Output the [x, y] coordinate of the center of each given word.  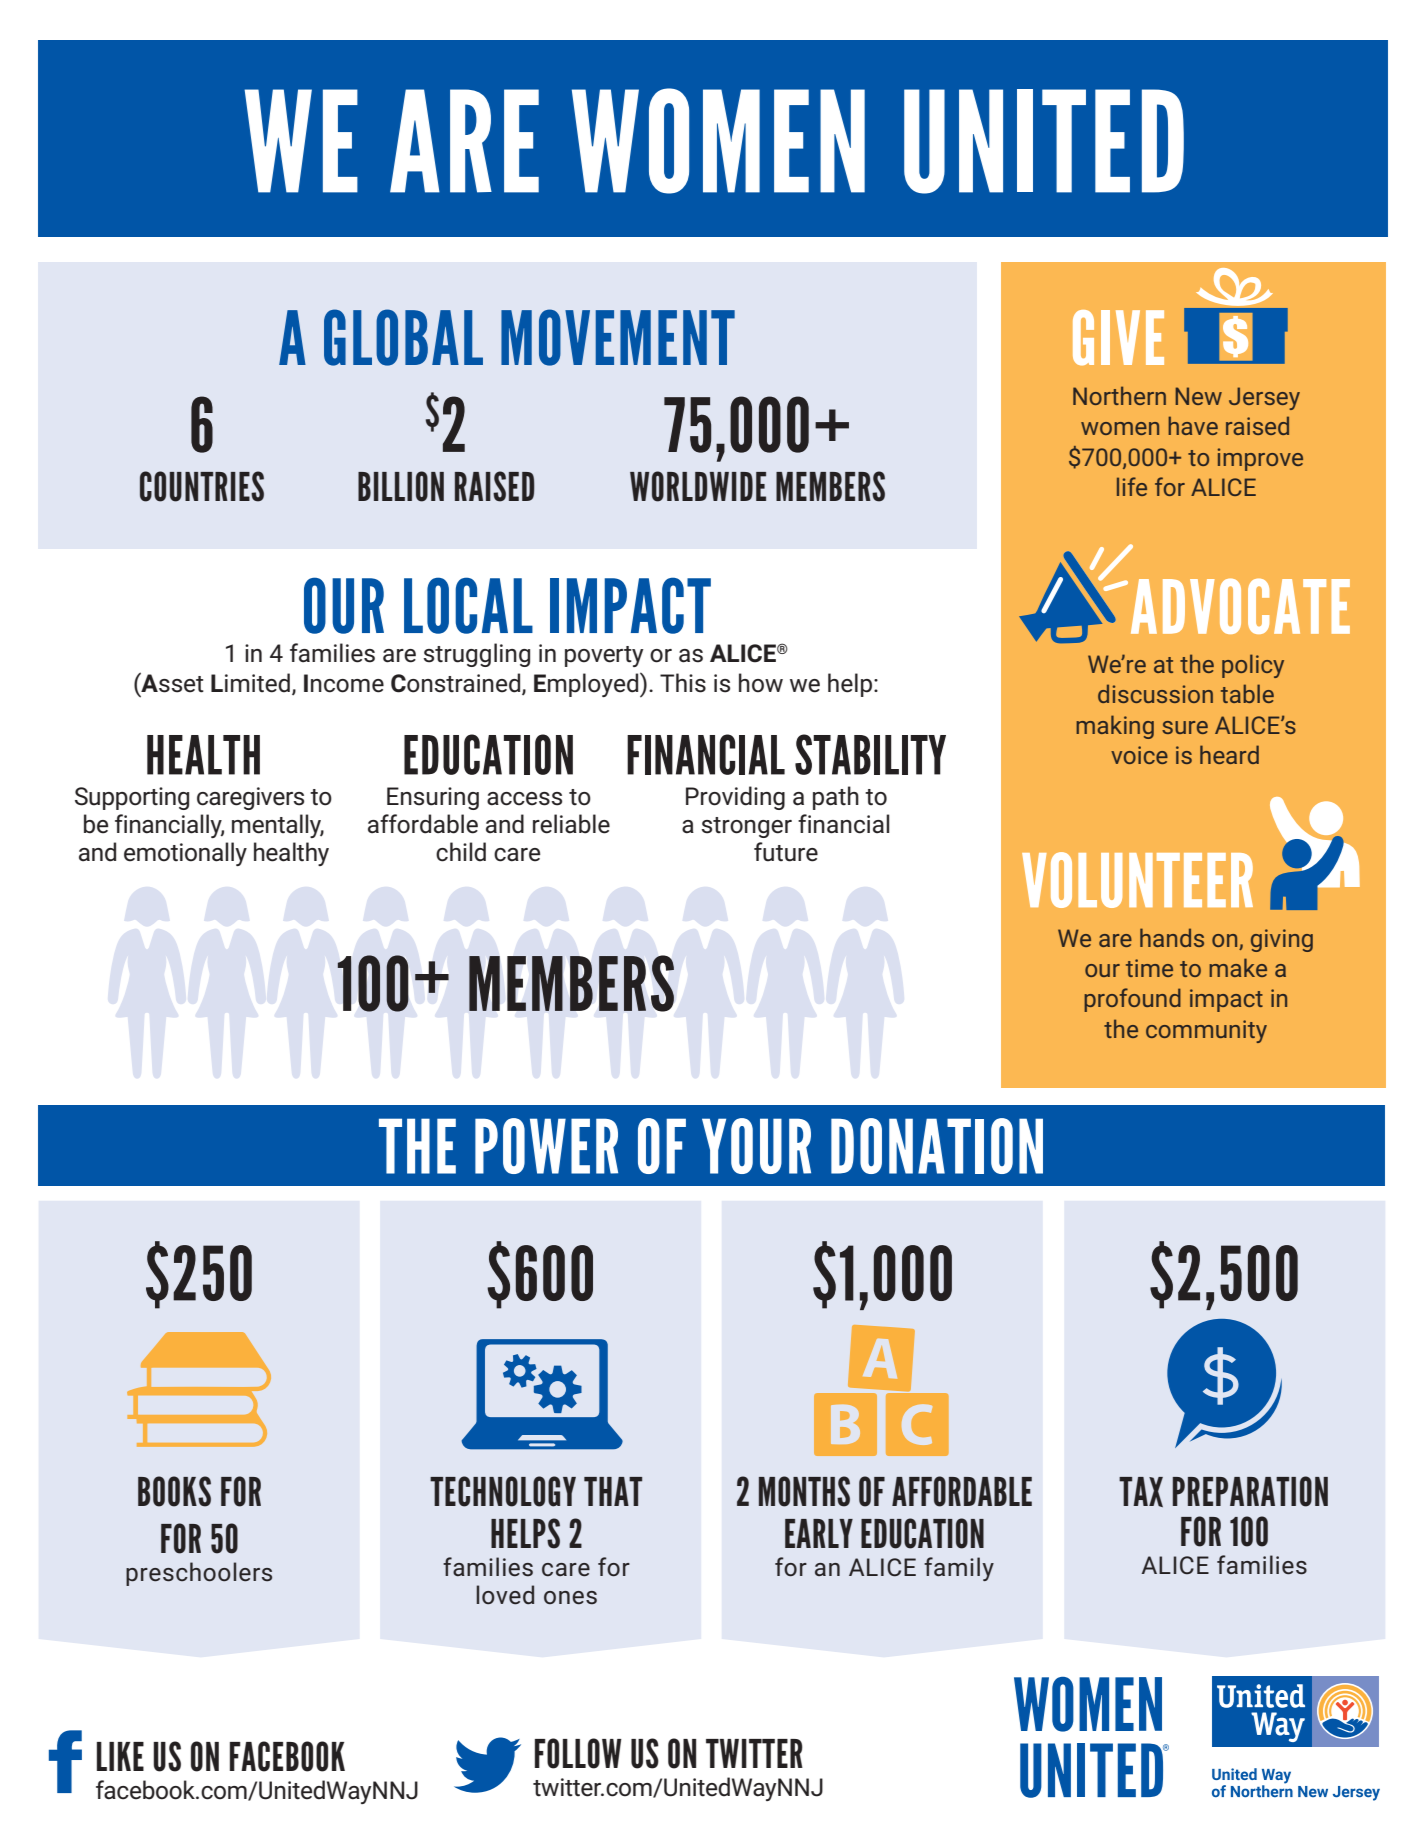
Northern [1119, 395]
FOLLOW [578, 1753]
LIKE [120, 1756]
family [959, 1569]
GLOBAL [403, 337]
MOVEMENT [618, 337]
